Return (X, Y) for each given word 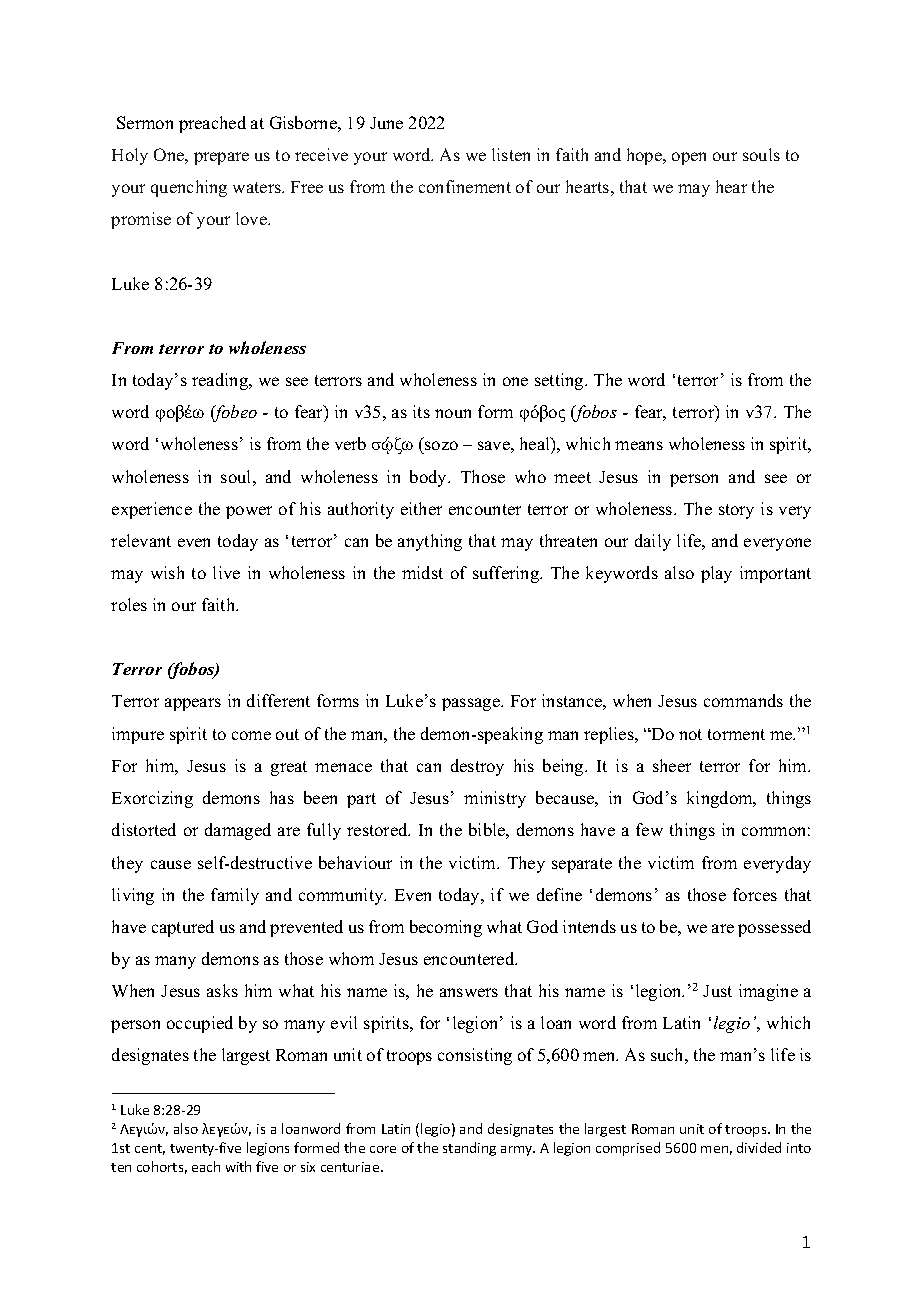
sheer (672, 765)
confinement (465, 186)
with (238, 1166)
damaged (238, 831)
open (689, 158)
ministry (495, 799)
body (429, 478)
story (736, 511)
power (249, 512)
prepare (221, 158)
